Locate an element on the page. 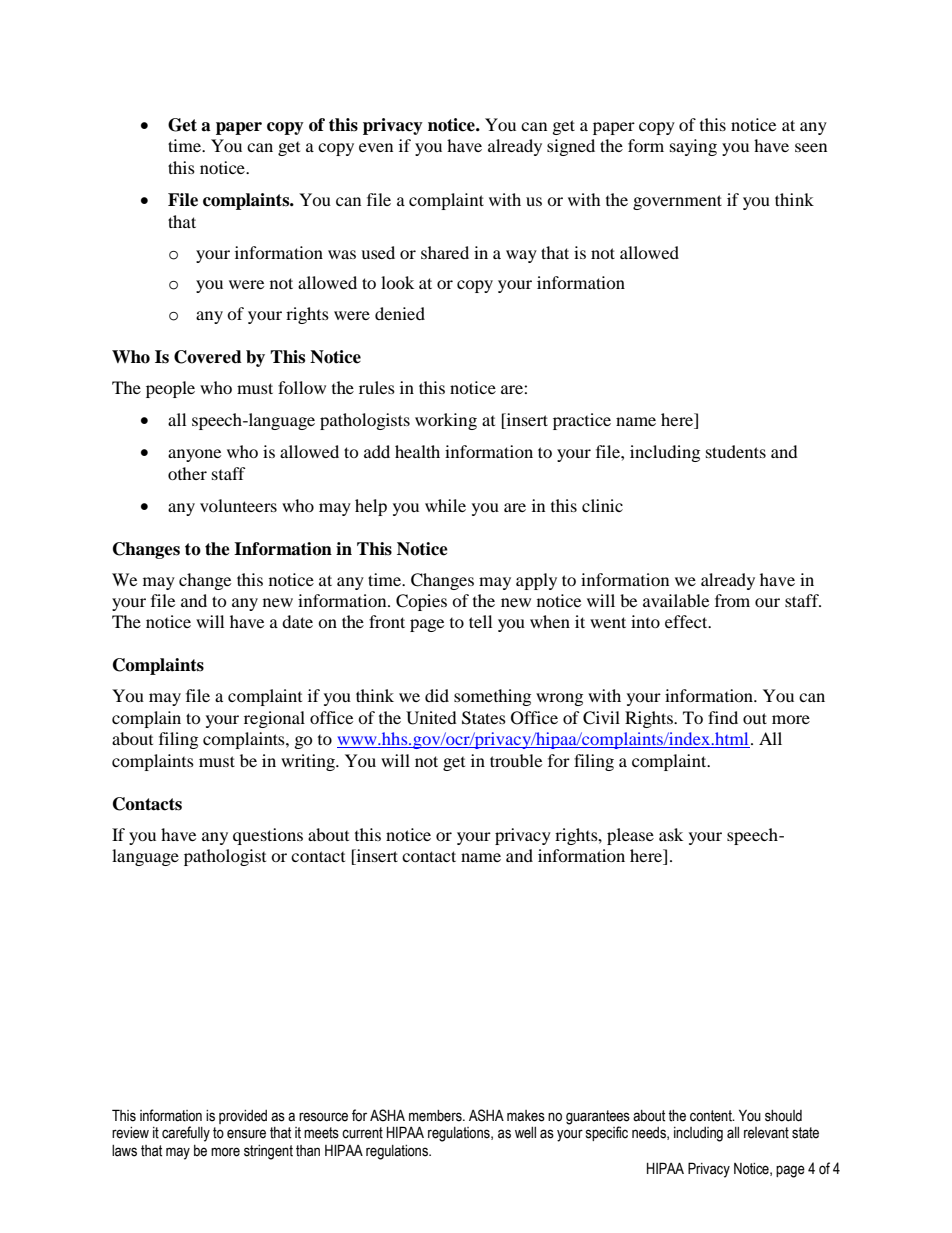 The width and height of the document is (952, 1233). ask is located at coordinates (671, 834).
